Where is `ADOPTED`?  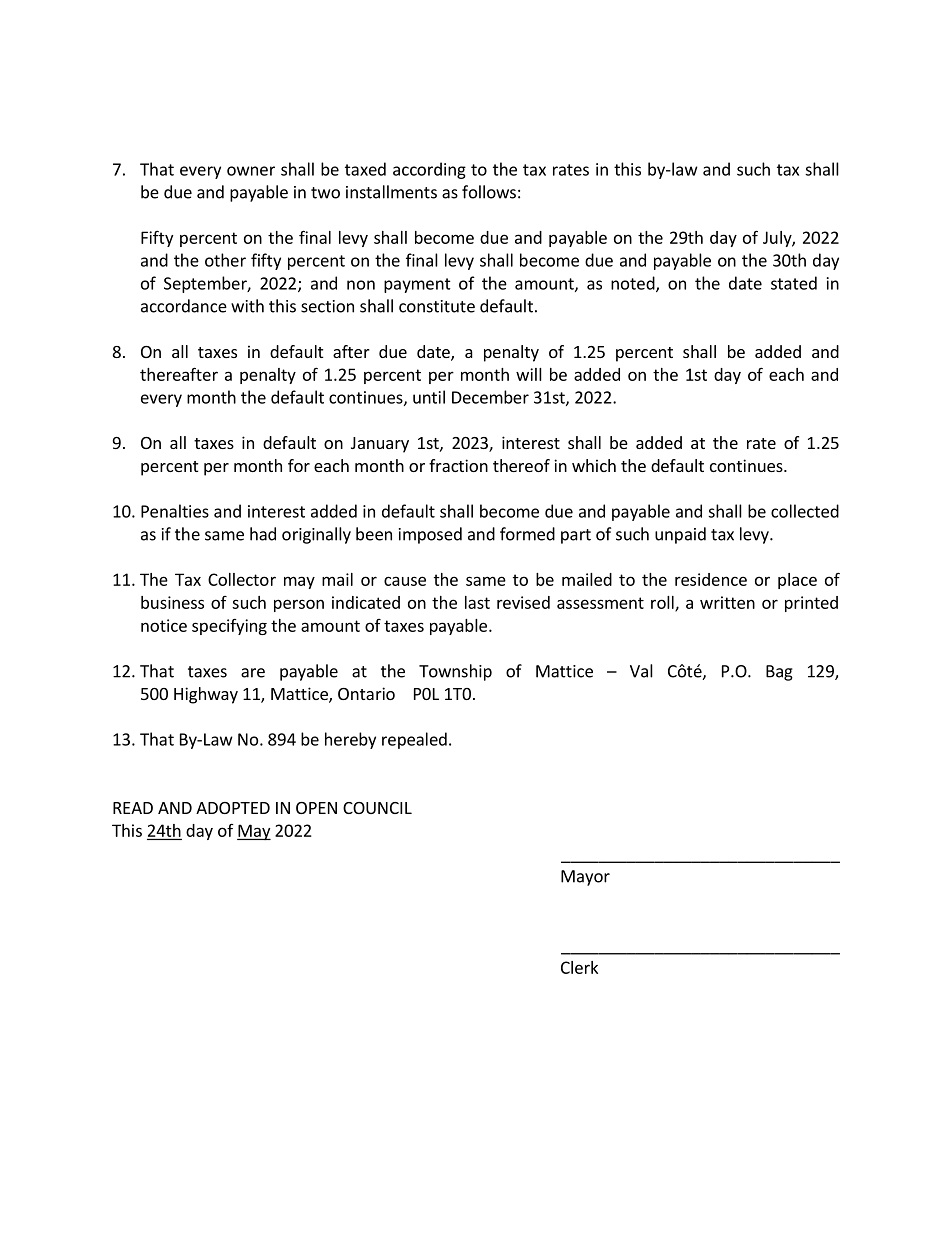 ADOPTED is located at coordinates (233, 808).
